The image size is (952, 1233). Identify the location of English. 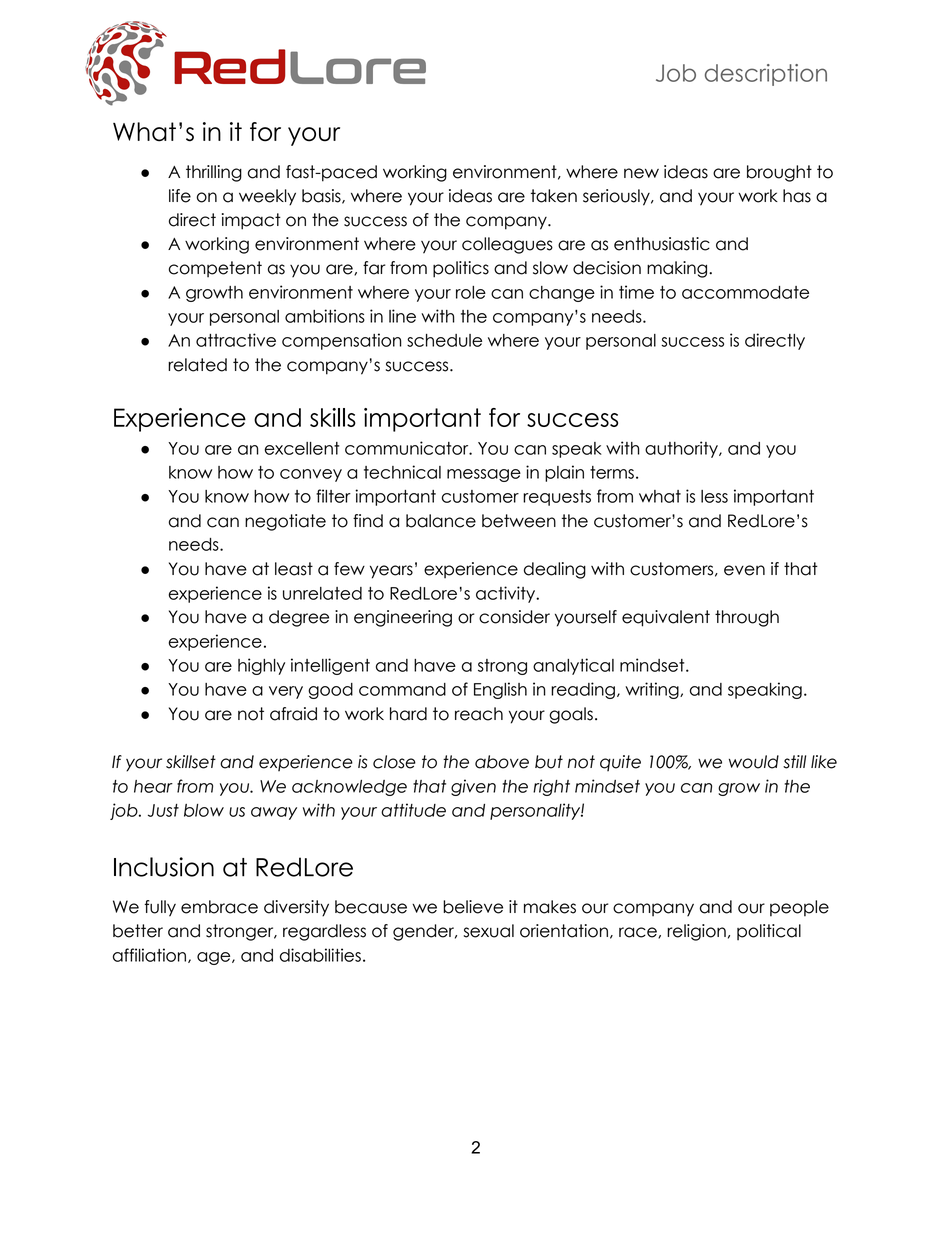
(500, 690).
